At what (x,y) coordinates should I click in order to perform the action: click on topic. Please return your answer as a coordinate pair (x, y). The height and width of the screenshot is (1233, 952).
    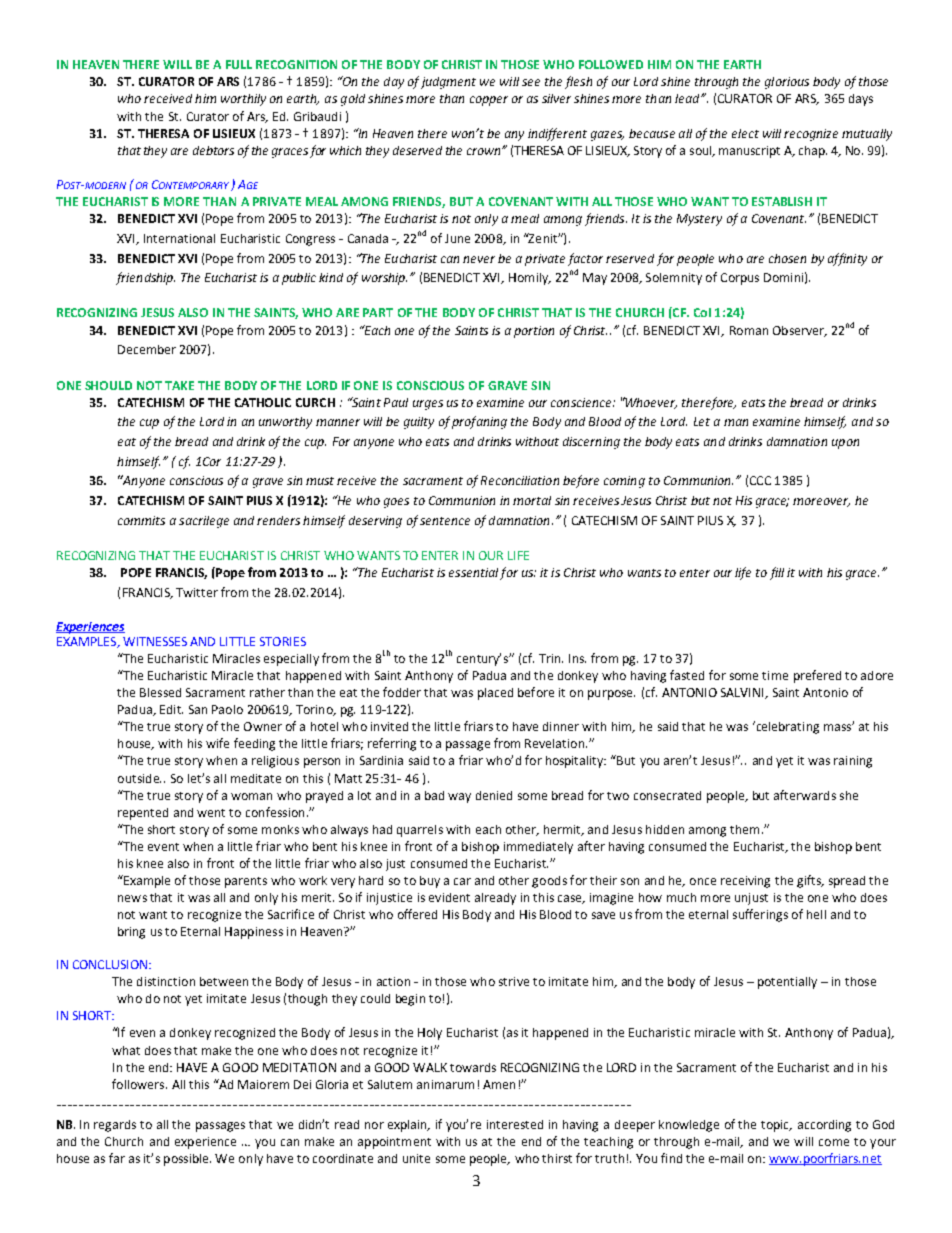
    Looking at the image, I should click on (776, 1126).
